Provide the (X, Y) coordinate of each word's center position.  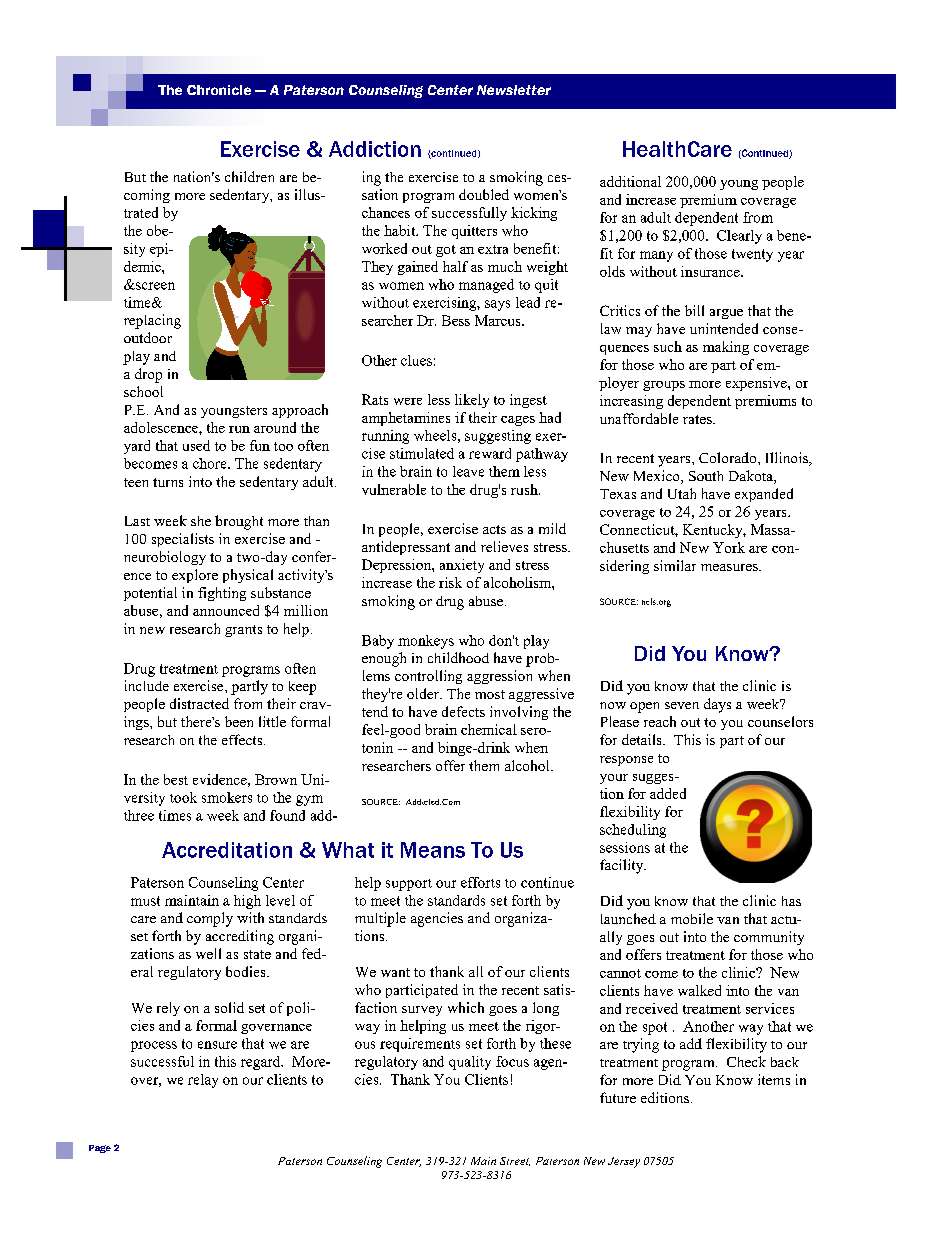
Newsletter (514, 90)
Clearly (739, 237)
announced (226, 610)
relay (203, 1081)
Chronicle (219, 90)
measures (730, 567)
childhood (458, 657)
